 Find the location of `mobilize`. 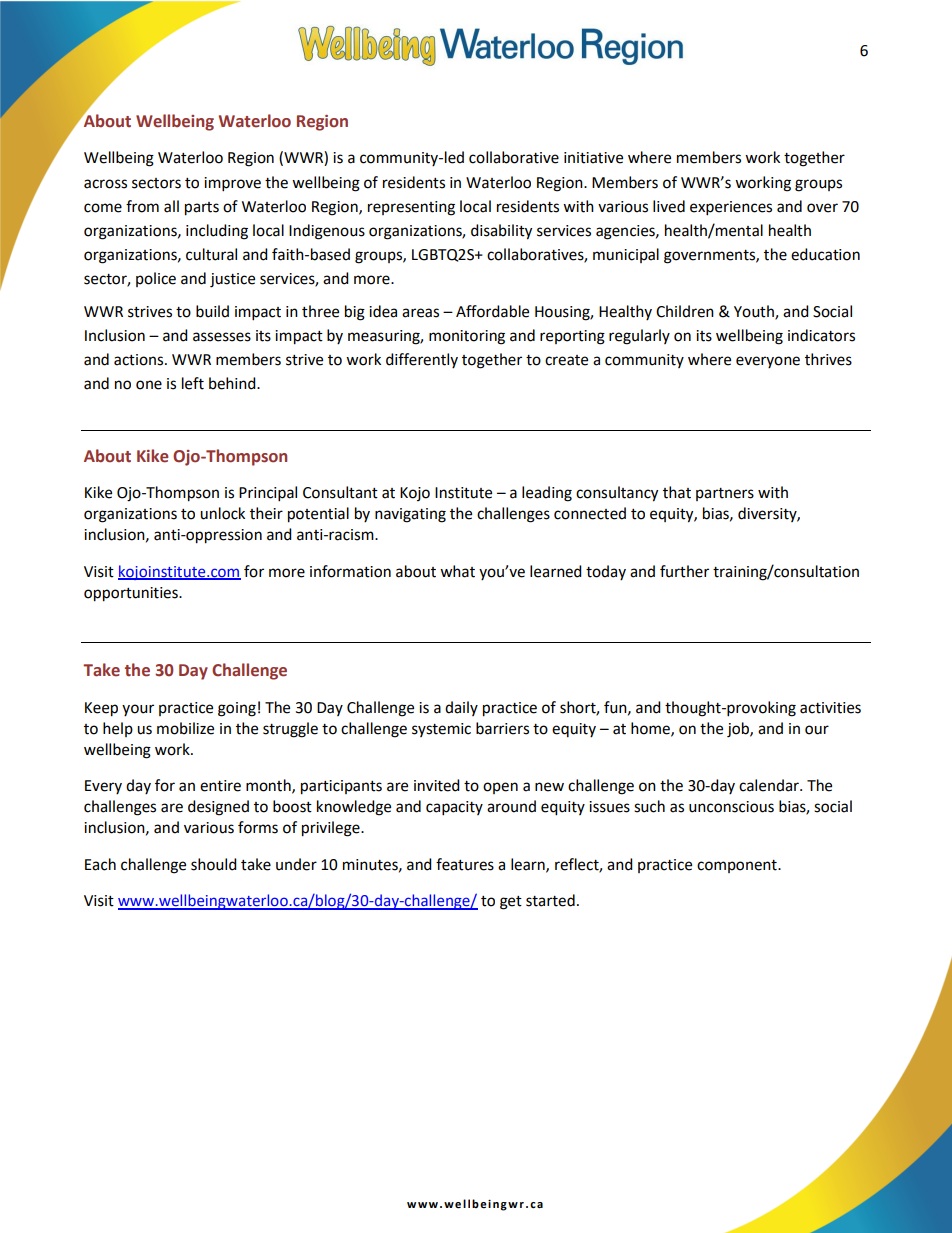

mobilize is located at coordinates (185, 728).
